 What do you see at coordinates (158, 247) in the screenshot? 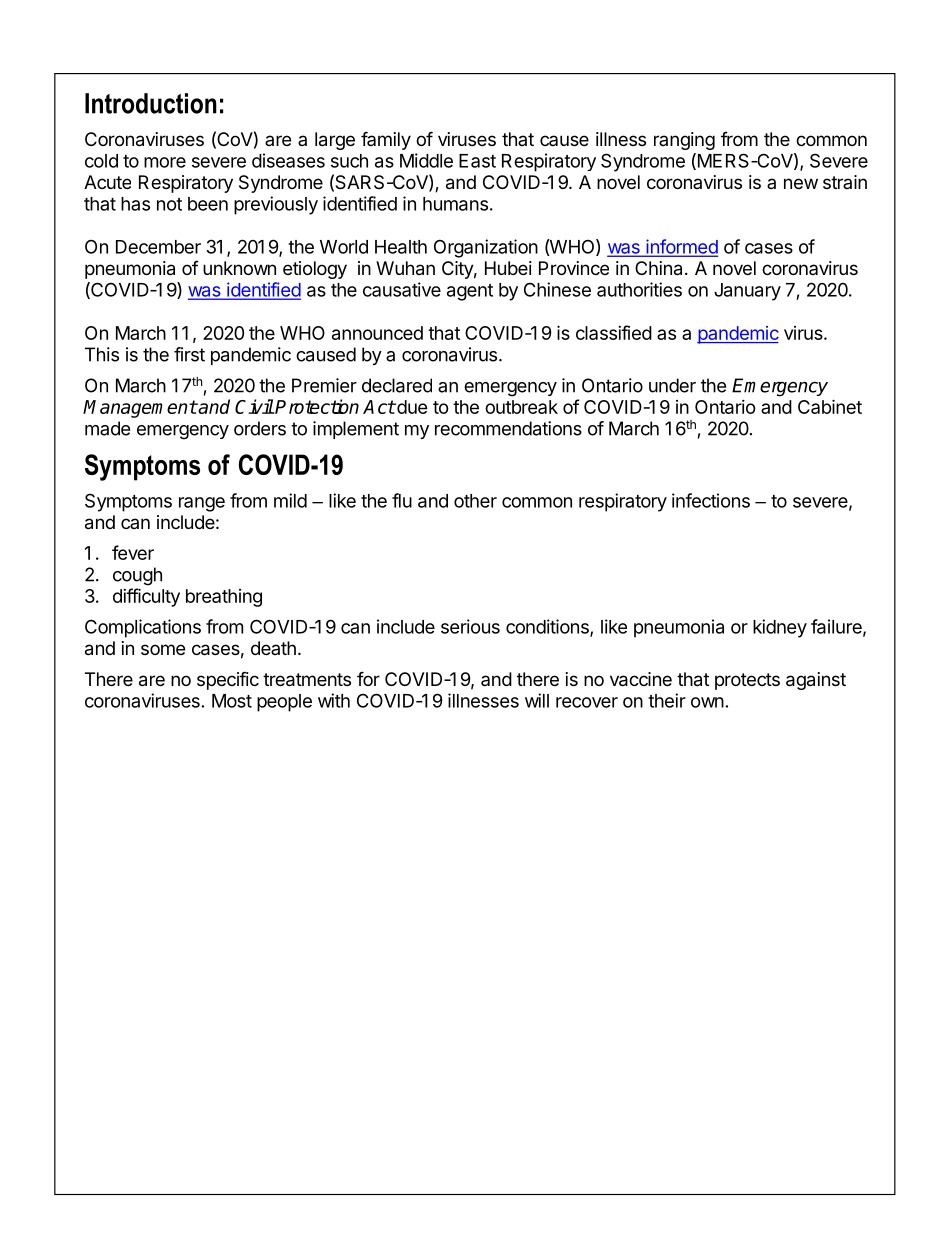
I see `December` at bounding box center [158, 247].
